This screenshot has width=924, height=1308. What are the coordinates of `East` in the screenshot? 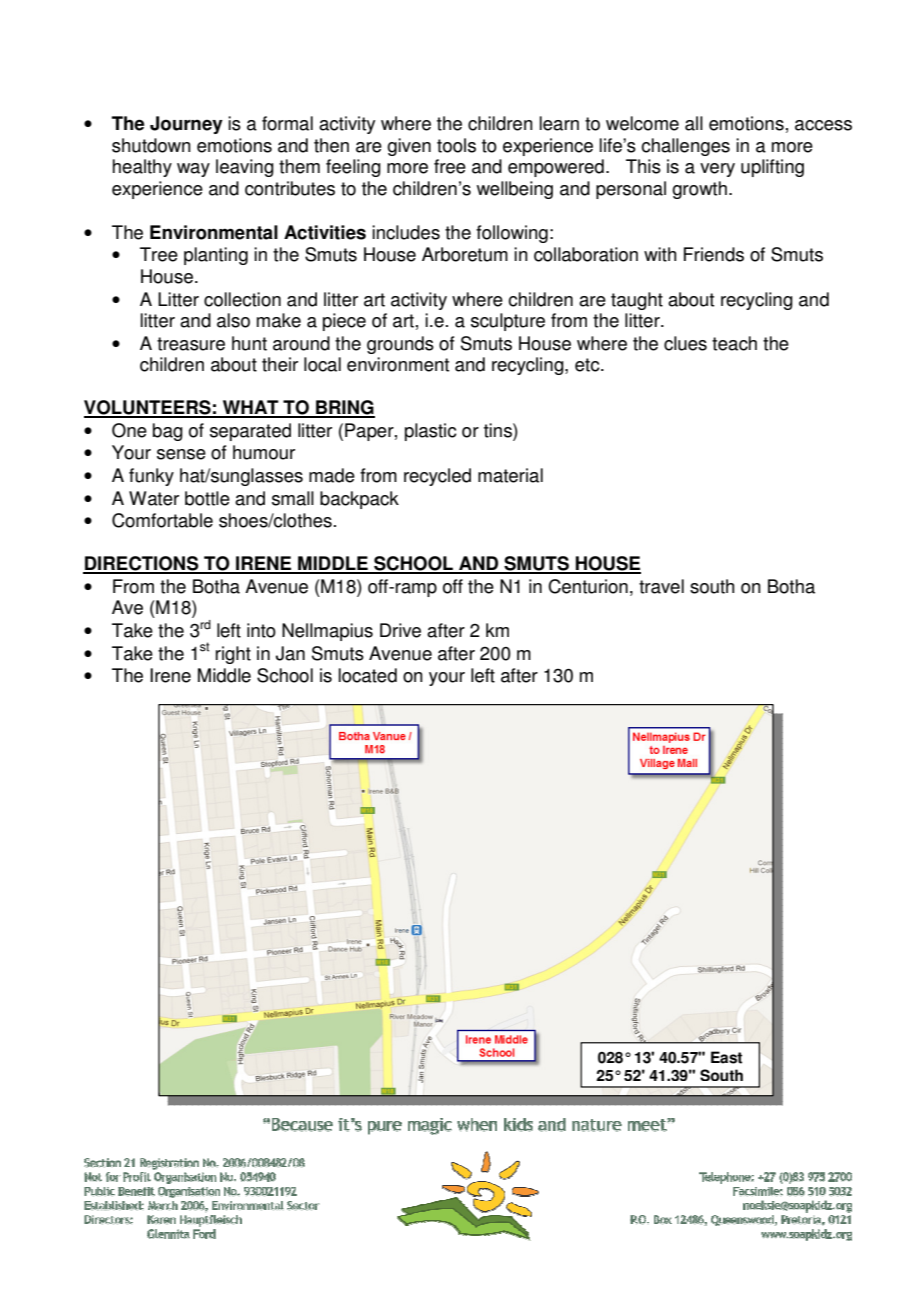 It's located at (726, 1057).
